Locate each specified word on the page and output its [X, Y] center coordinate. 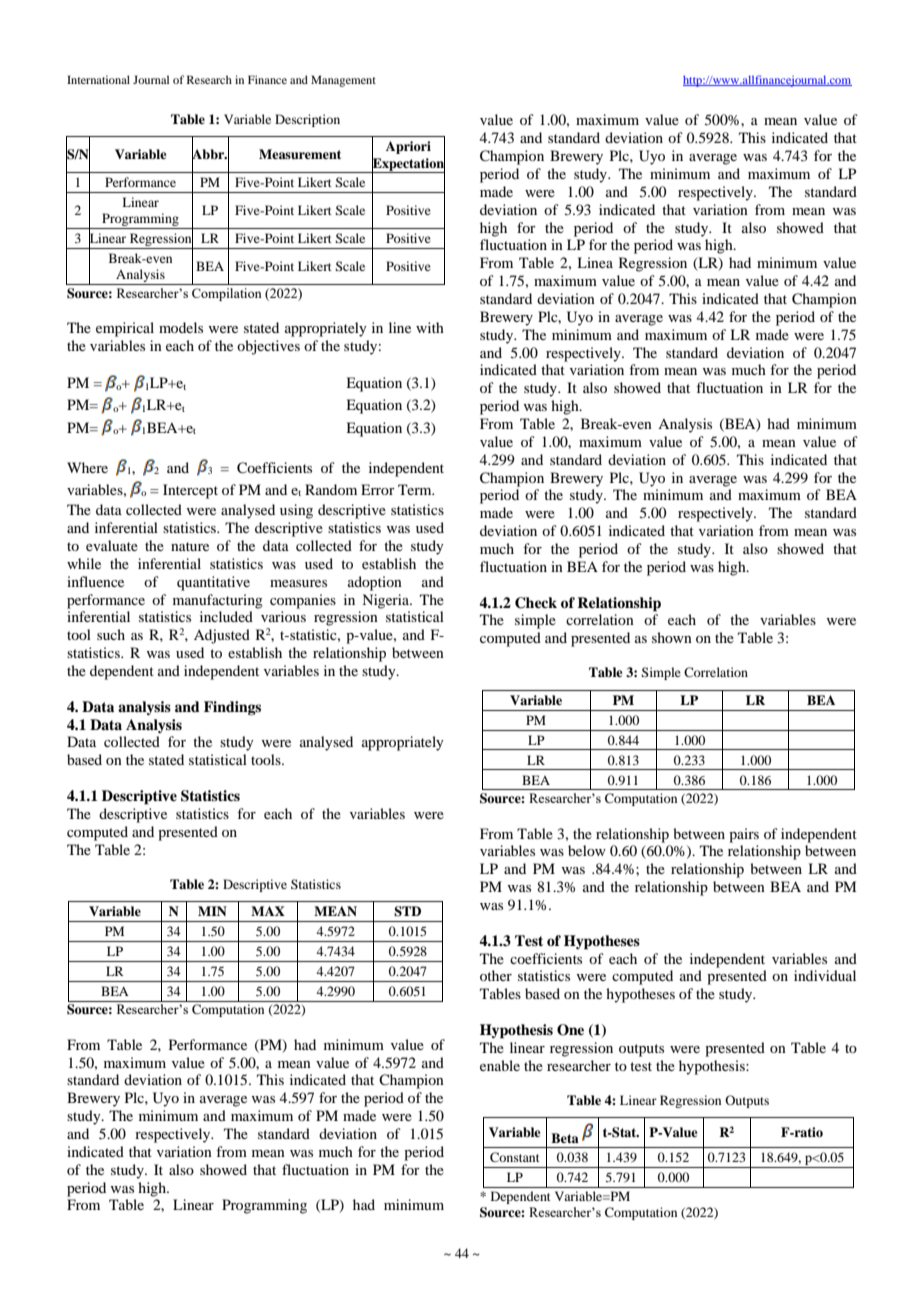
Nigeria [387, 601]
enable [500, 1065]
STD [407, 911]
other [496, 975]
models [181, 327]
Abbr [209, 154]
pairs [744, 835]
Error [378, 489]
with [430, 327]
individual [825, 975]
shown [672, 637]
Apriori [408, 147]
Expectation [408, 164]
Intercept [190, 491]
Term [416, 489]
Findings [232, 708]
